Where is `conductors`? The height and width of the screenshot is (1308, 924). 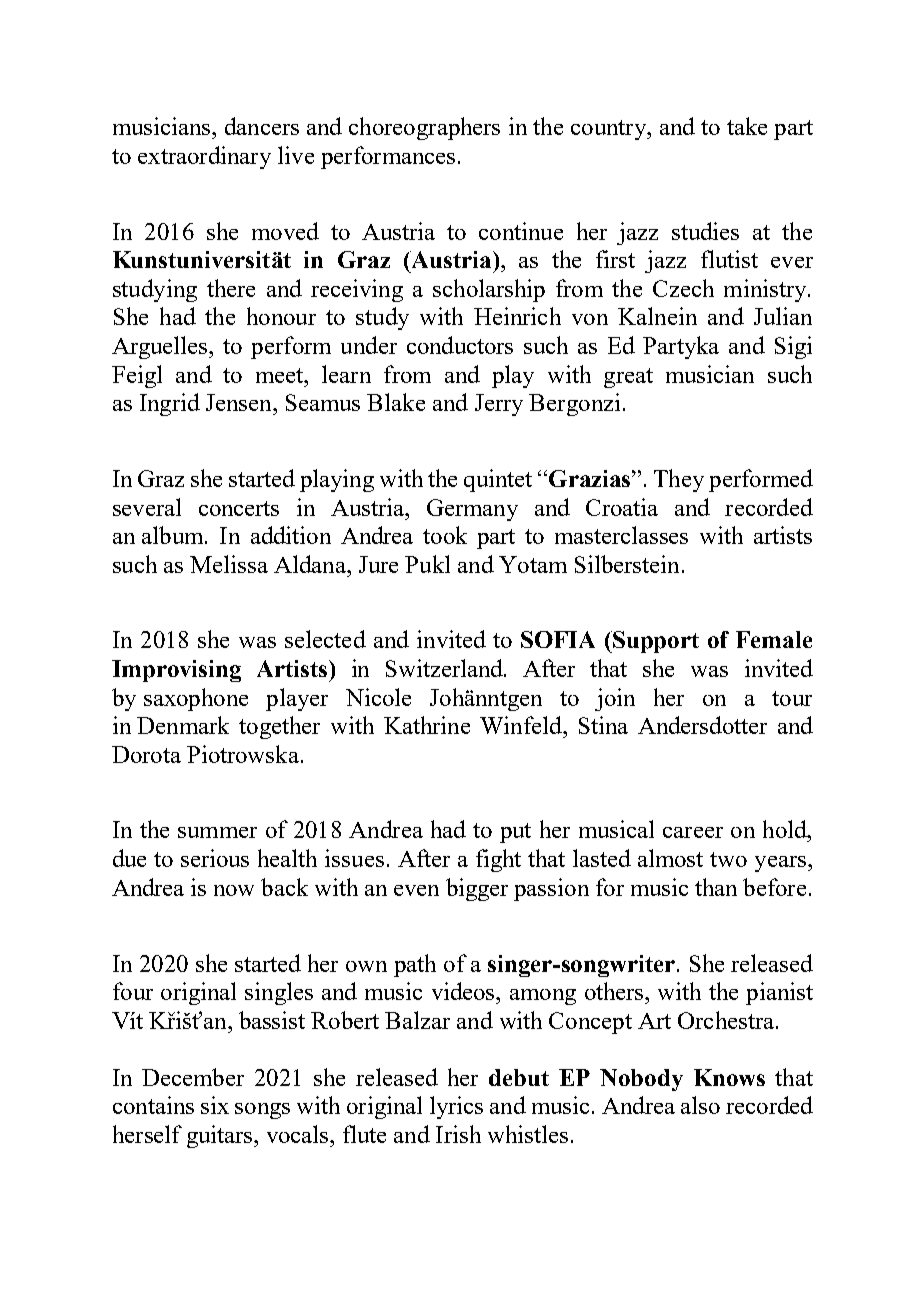 conductors is located at coordinates (460, 345).
